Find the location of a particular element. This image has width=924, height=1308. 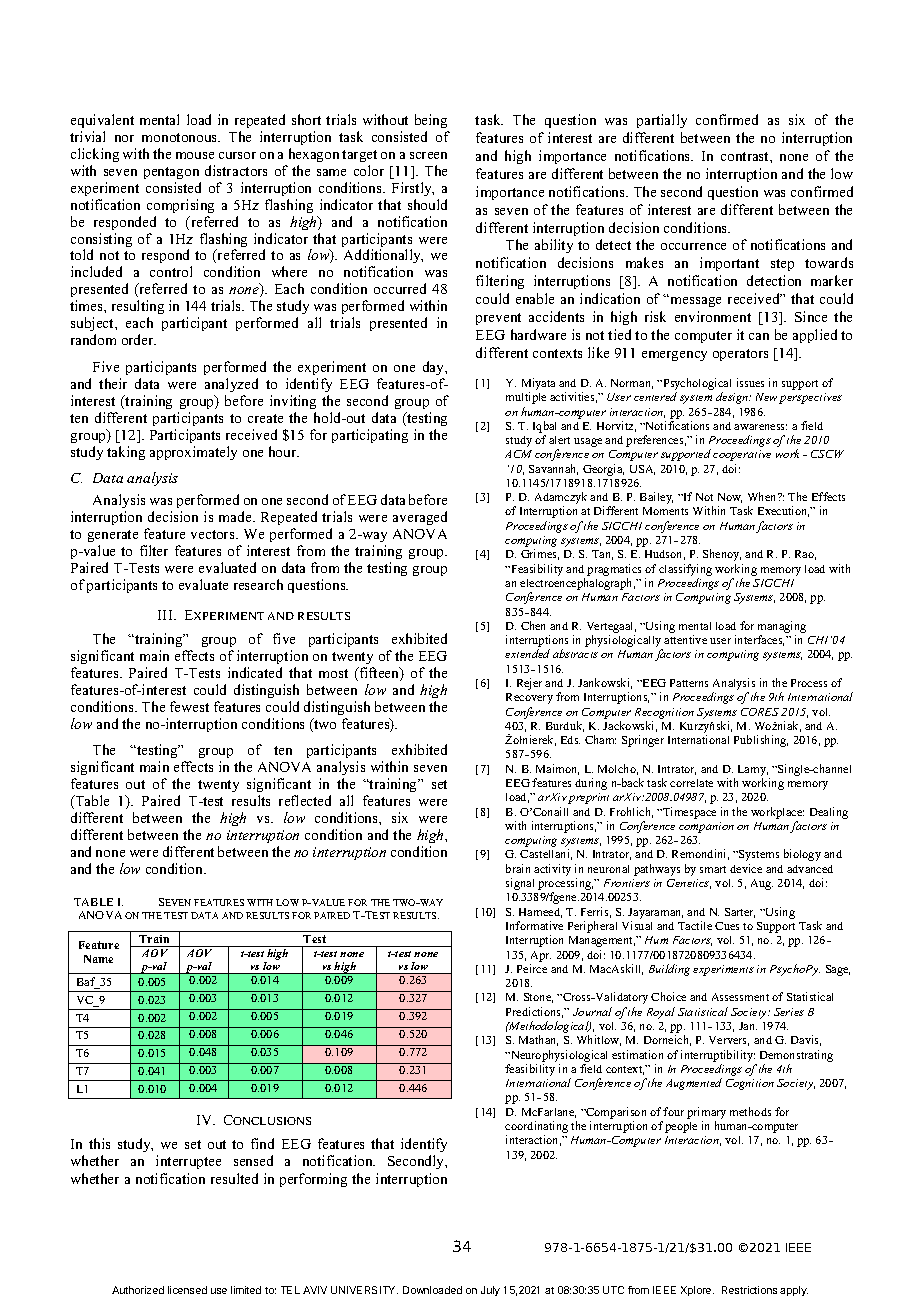

fewest is located at coordinates (189, 706).
